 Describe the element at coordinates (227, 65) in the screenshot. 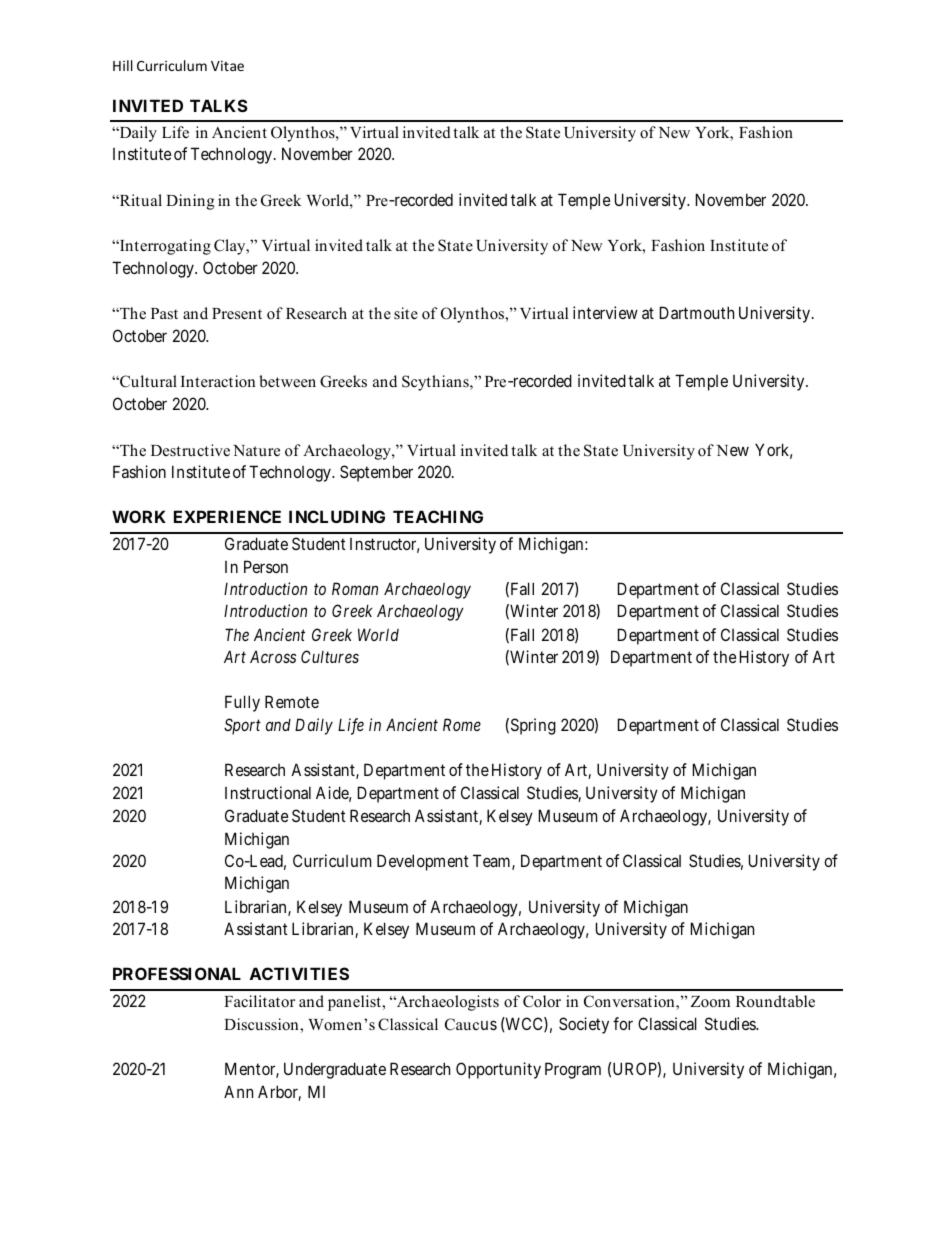

I see `Vitae` at that location.
